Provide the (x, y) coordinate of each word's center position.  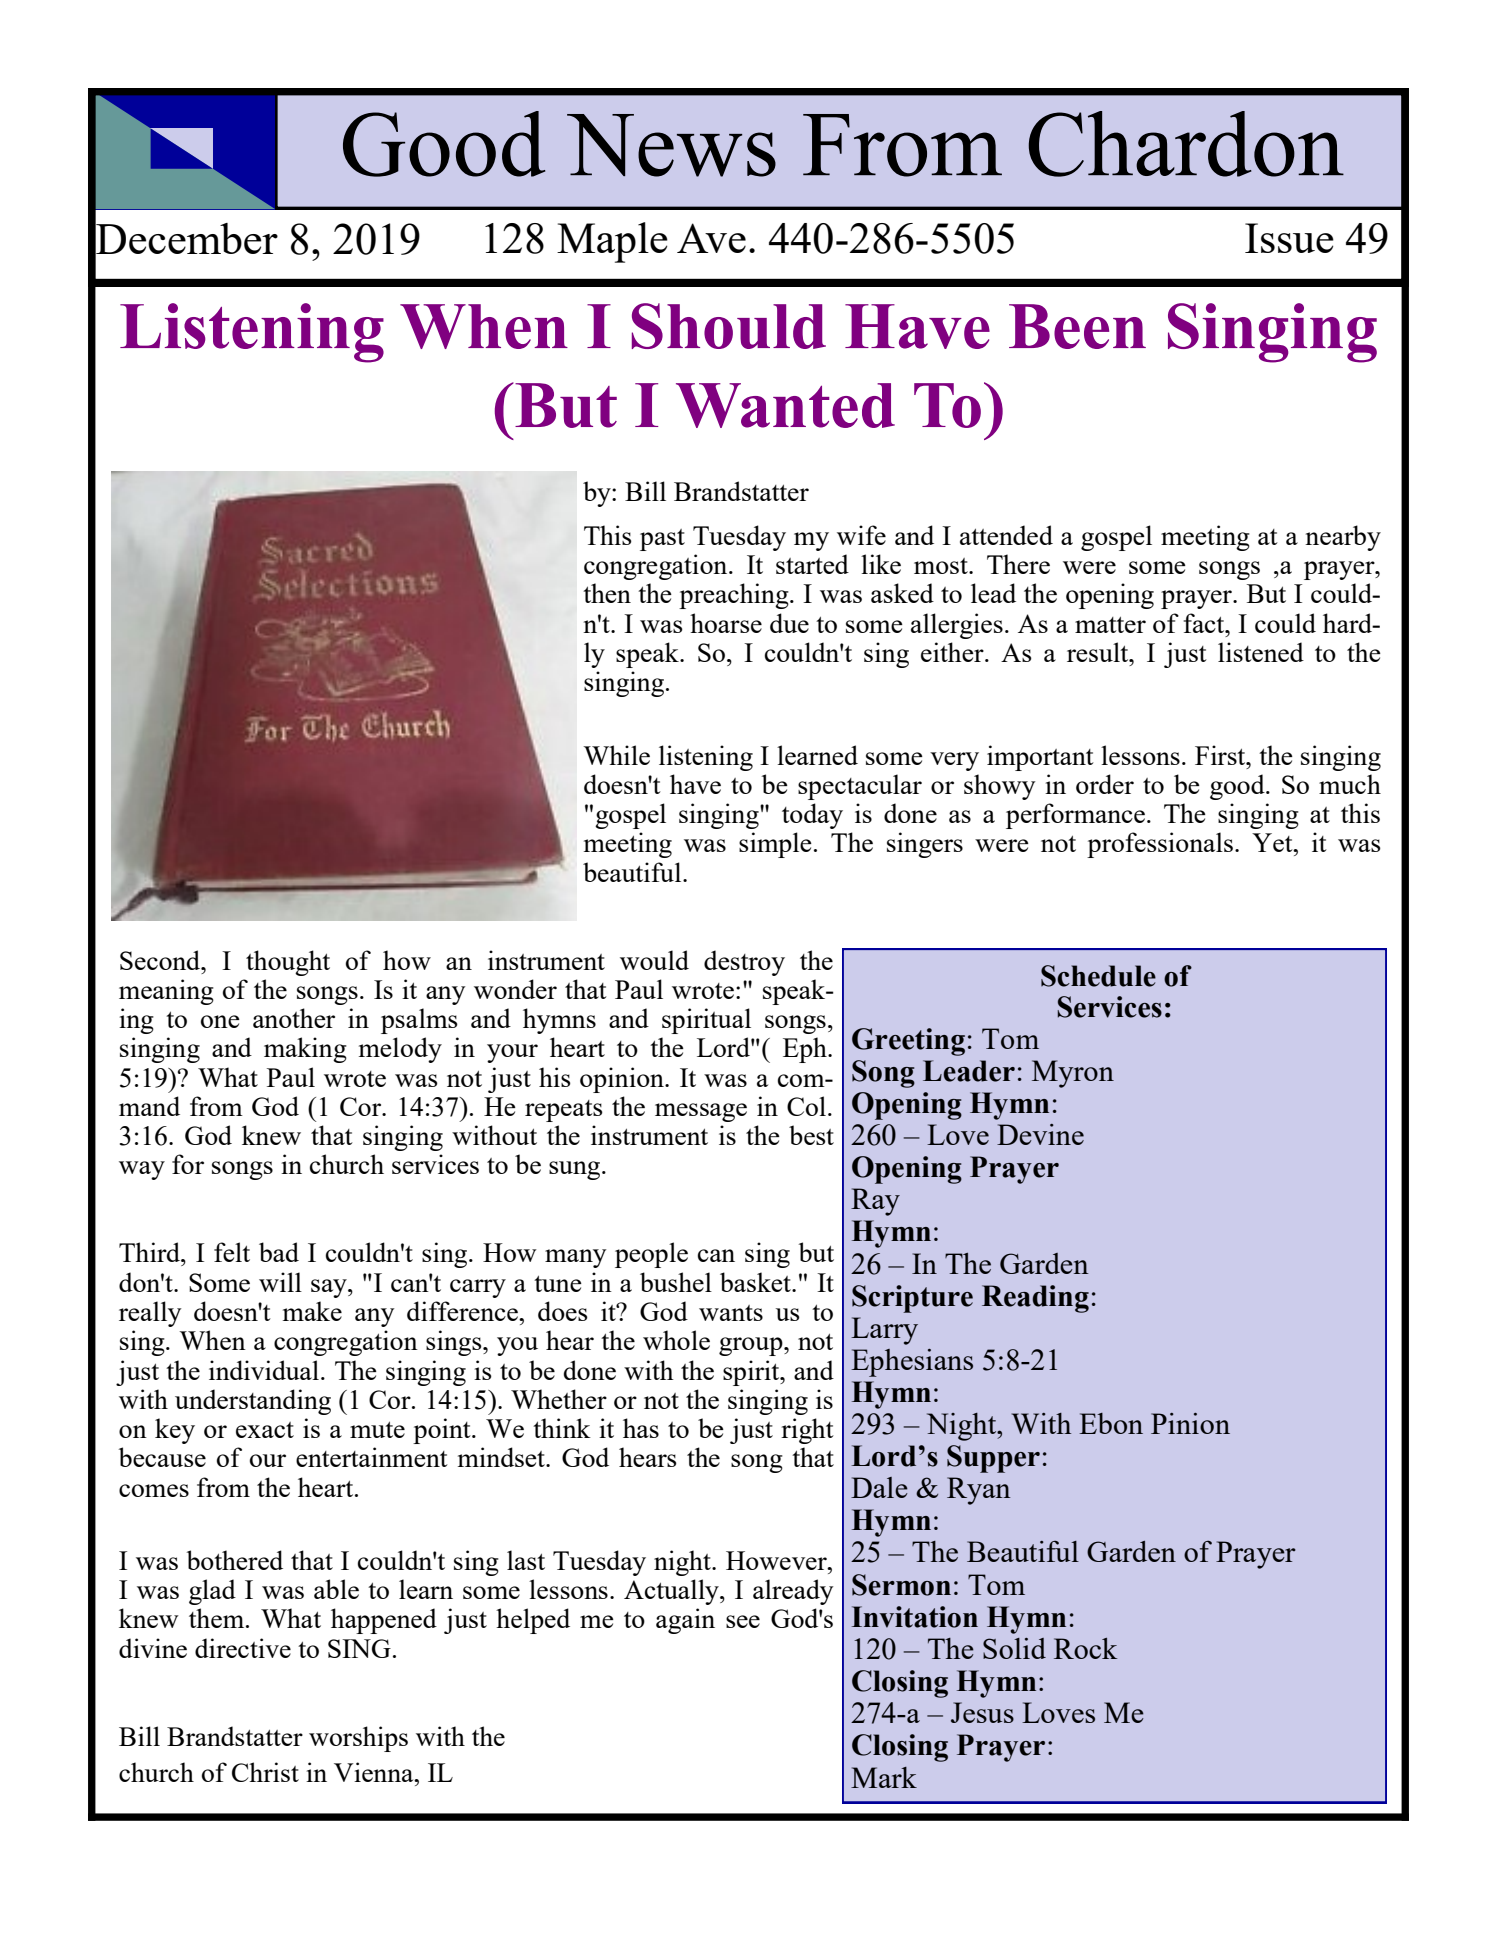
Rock (1085, 1648)
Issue (1289, 238)
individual (264, 1370)
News (671, 145)
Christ (265, 1772)
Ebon (1111, 1423)
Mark (884, 1777)
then (607, 593)
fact (1205, 623)
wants (731, 1313)
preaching (735, 596)
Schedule (1098, 976)
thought (288, 963)
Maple (612, 242)
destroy (744, 963)
